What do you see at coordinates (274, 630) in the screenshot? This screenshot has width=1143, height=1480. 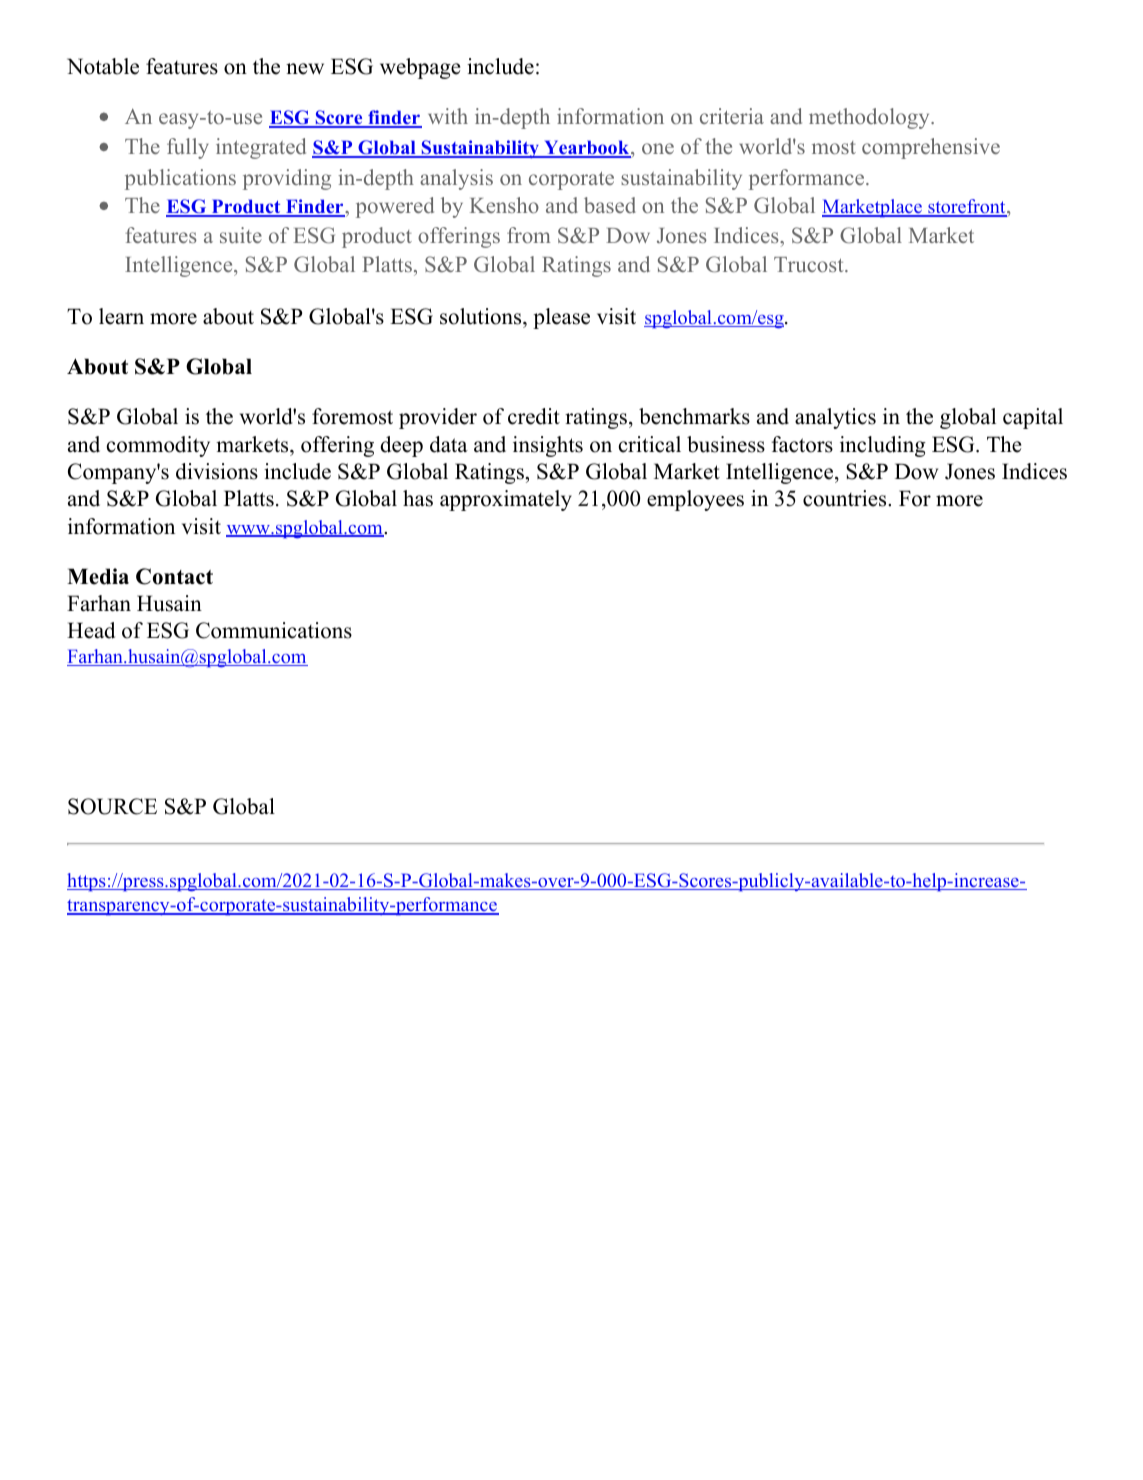 I see `Communications` at bounding box center [274, 630].
